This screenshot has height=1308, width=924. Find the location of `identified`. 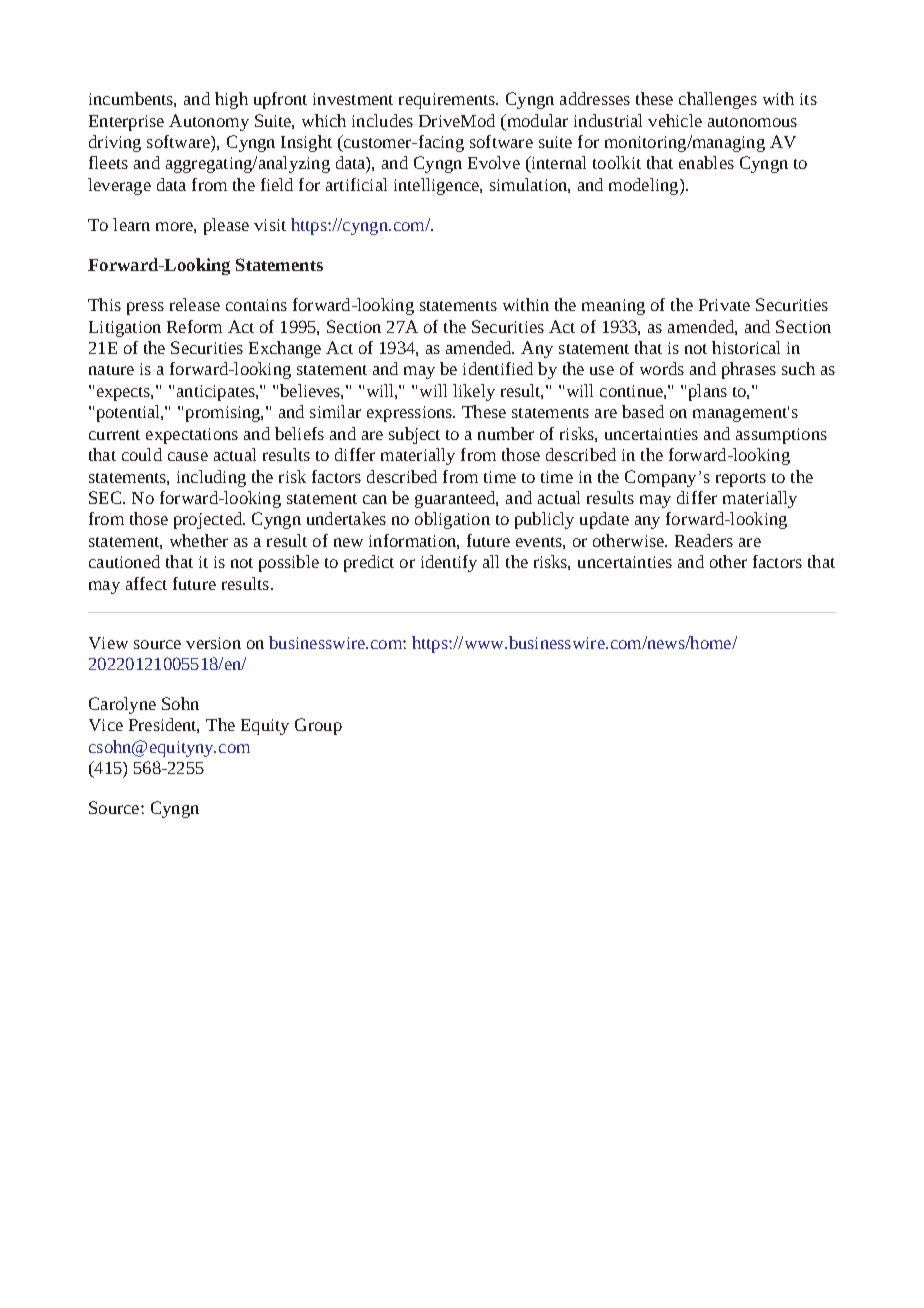

identified is located at coordinates (498, 368).
